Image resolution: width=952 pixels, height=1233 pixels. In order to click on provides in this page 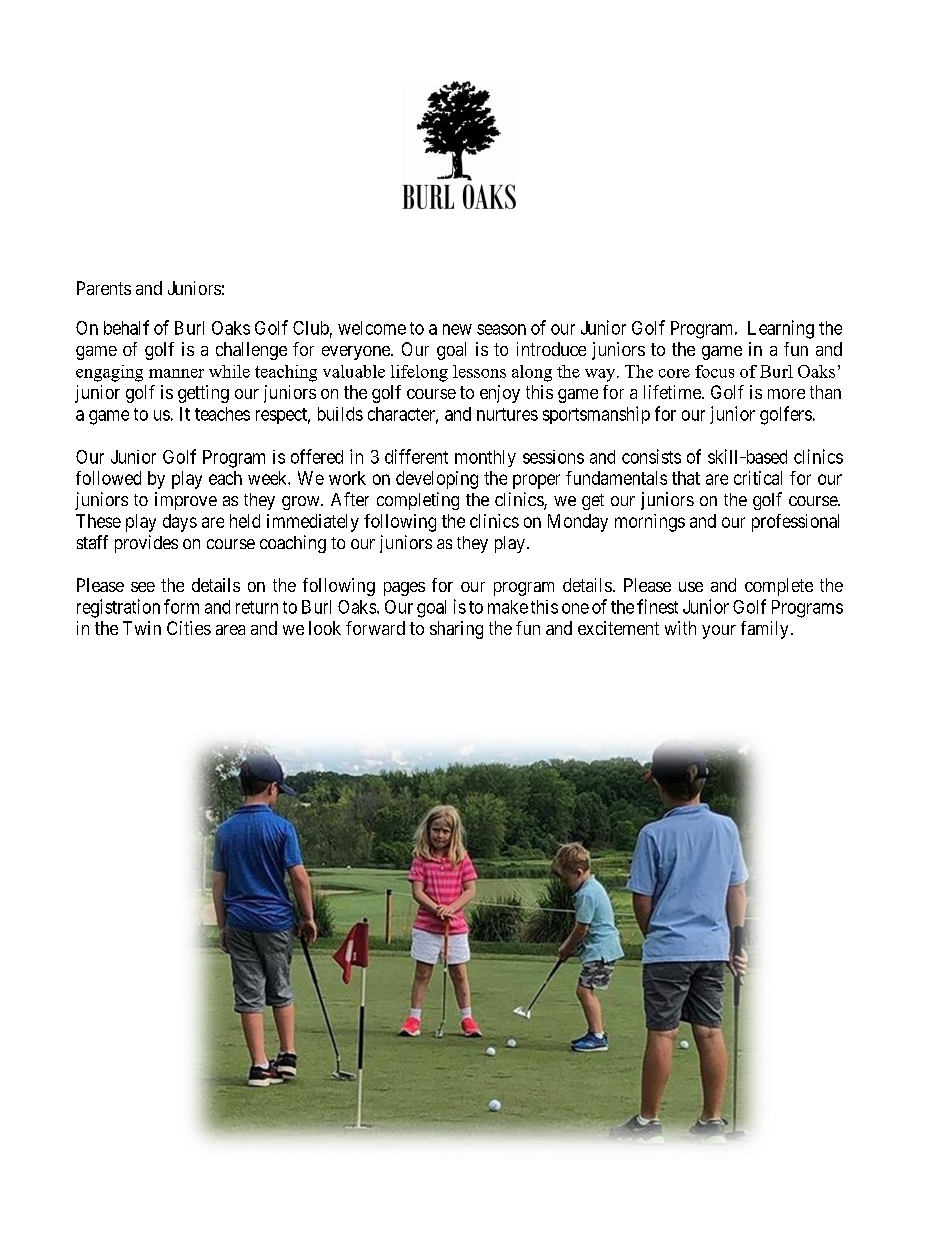, I will do `click(146, 544)`.
